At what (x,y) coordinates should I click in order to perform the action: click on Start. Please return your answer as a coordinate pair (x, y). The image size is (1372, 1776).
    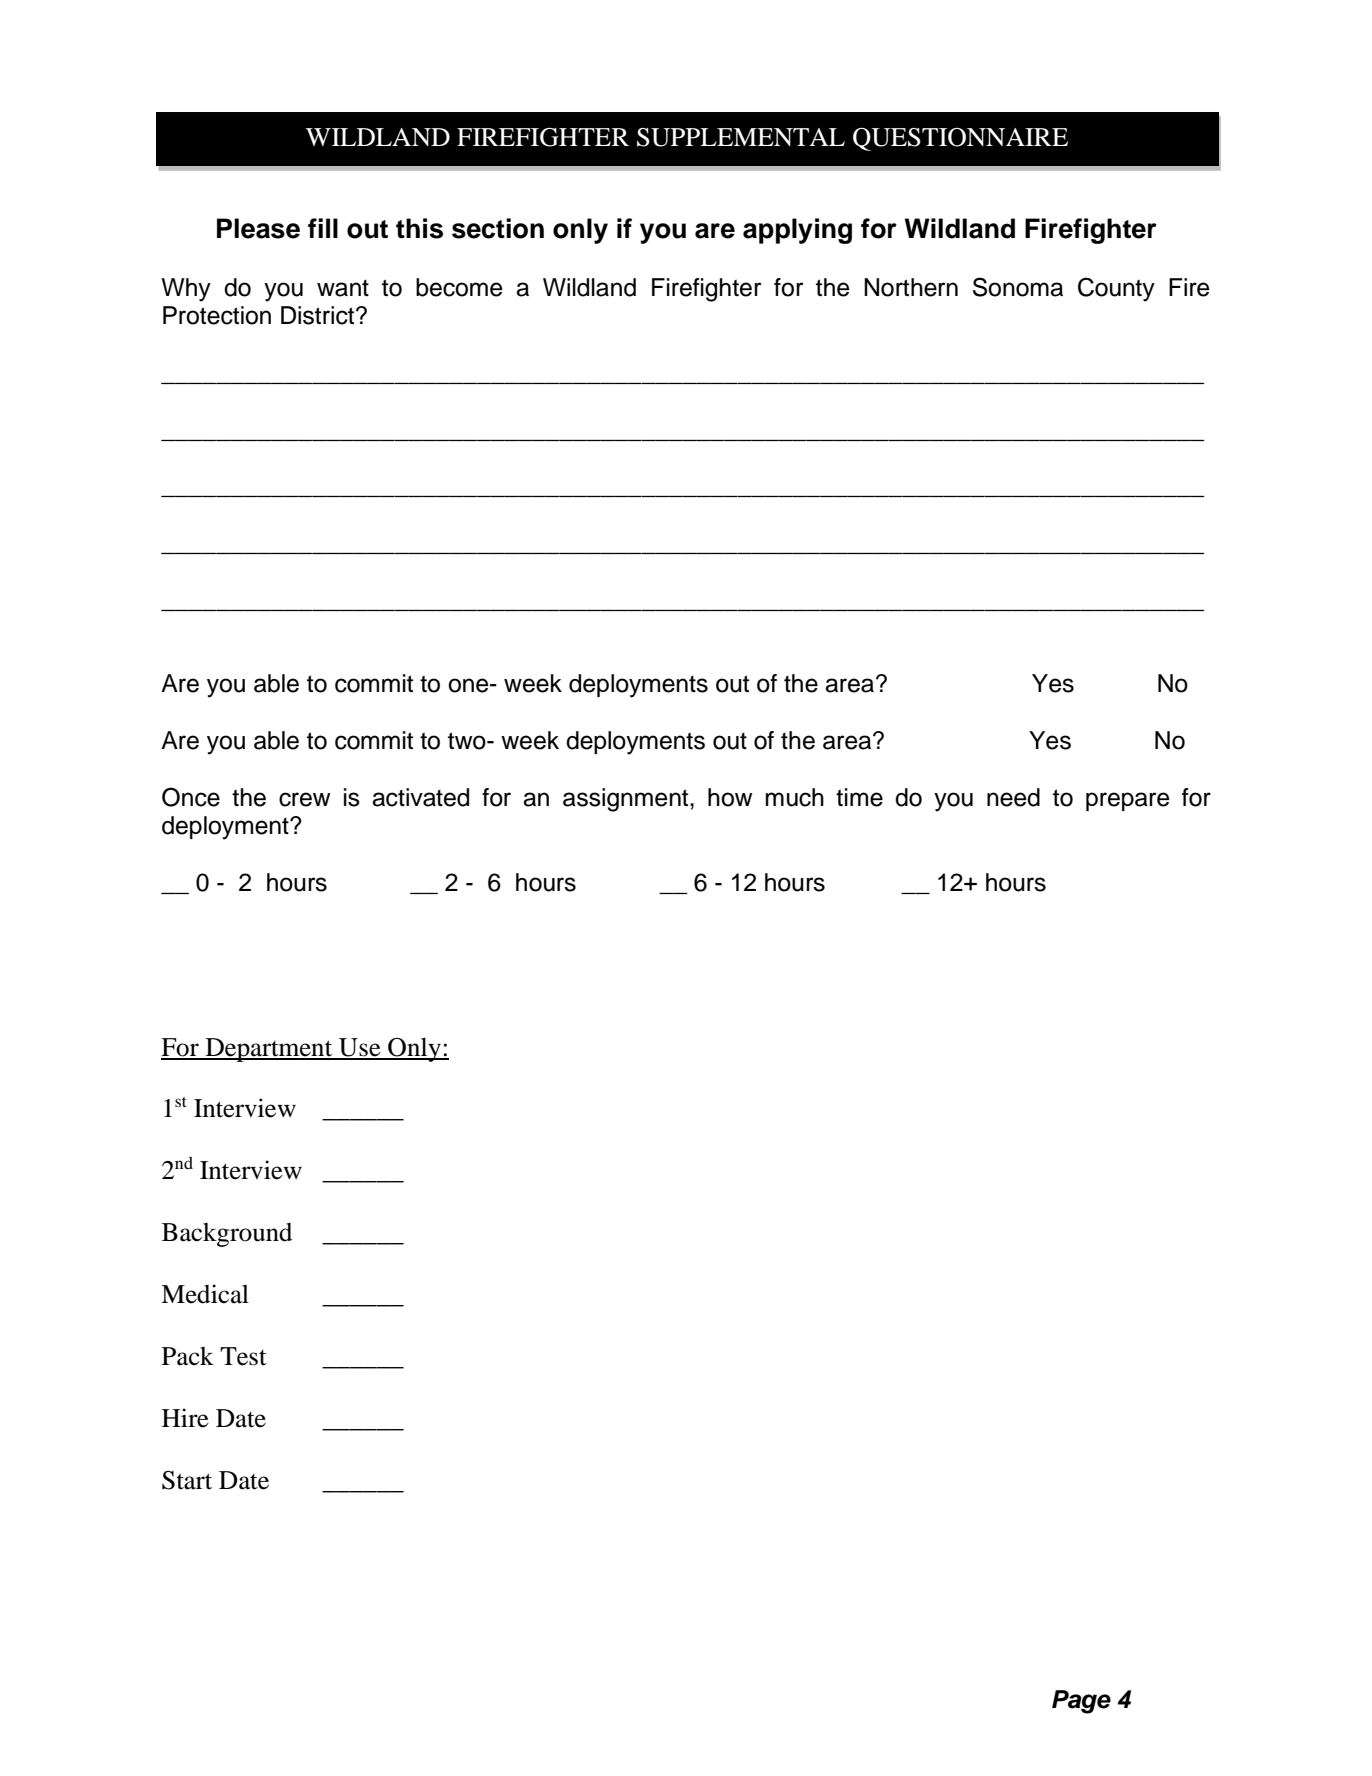
    Looking at the image, I should click on (187, 1480).
